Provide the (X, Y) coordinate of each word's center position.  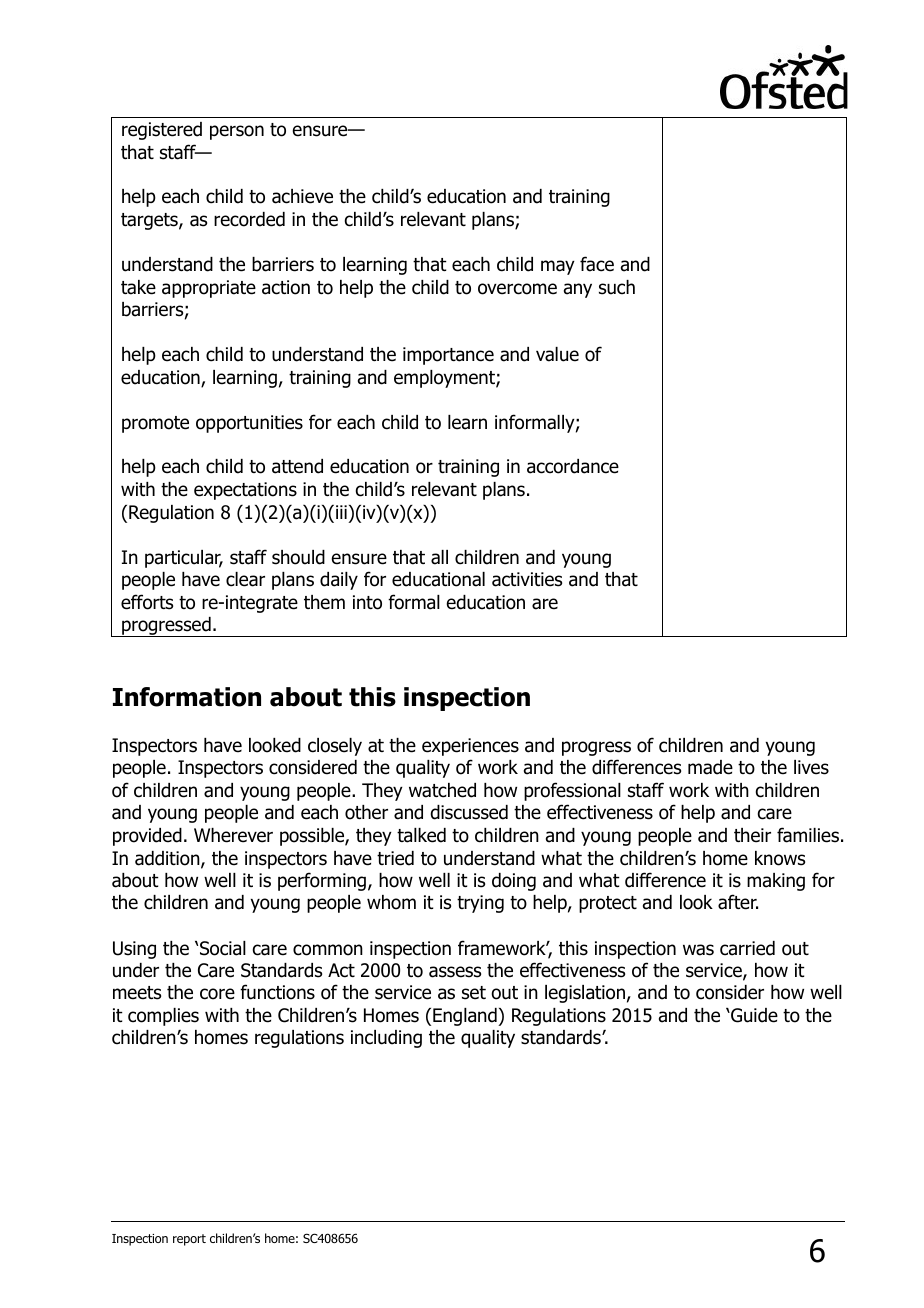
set (474, 993)
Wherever (233, 835)
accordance (573, 466)
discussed (469, 812)
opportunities (249, 424)
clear (245, 579)
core (217, 994)
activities (527, 579)
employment (445, 379)
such (617, 287)
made (710, 767)
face (597, 264)
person (237, 132)
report (189, 1240)
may (558, 267)
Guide (753, 1015)
